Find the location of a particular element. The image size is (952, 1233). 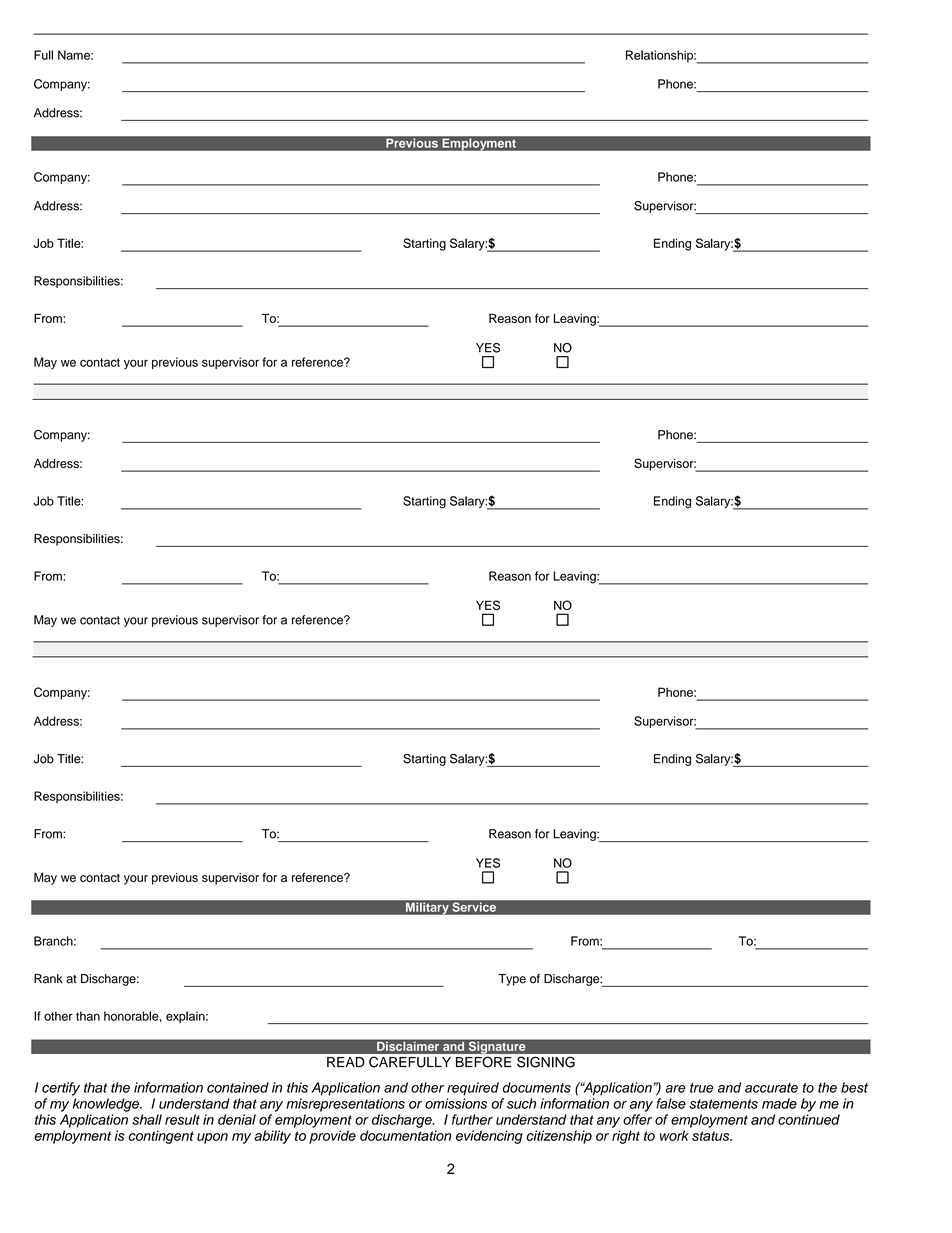

Rank is located at coordinates (48, 979).
